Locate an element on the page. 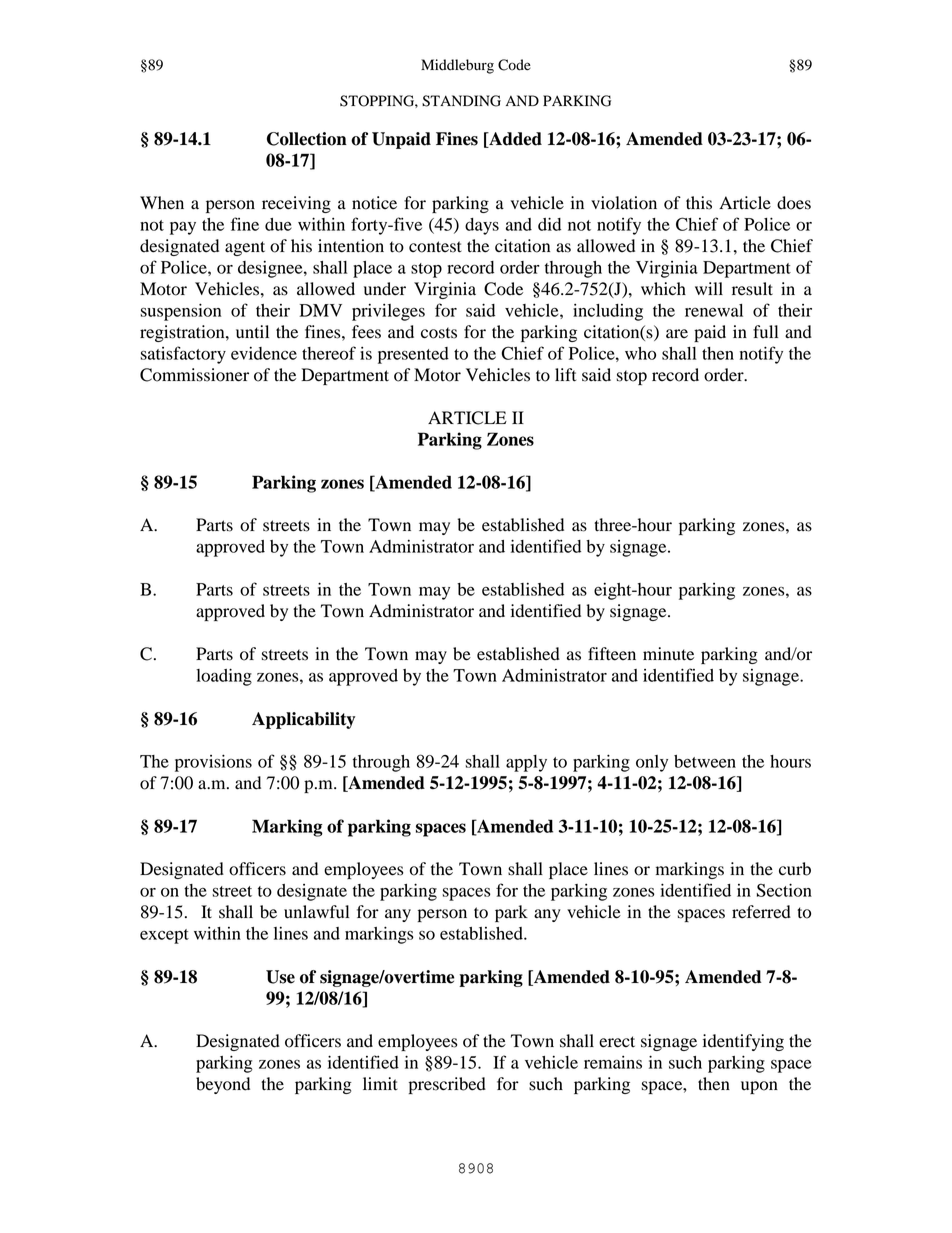 Image resolution: width=952 pixels, height=1233 pixels. this is located at coordinates (699, 203).
